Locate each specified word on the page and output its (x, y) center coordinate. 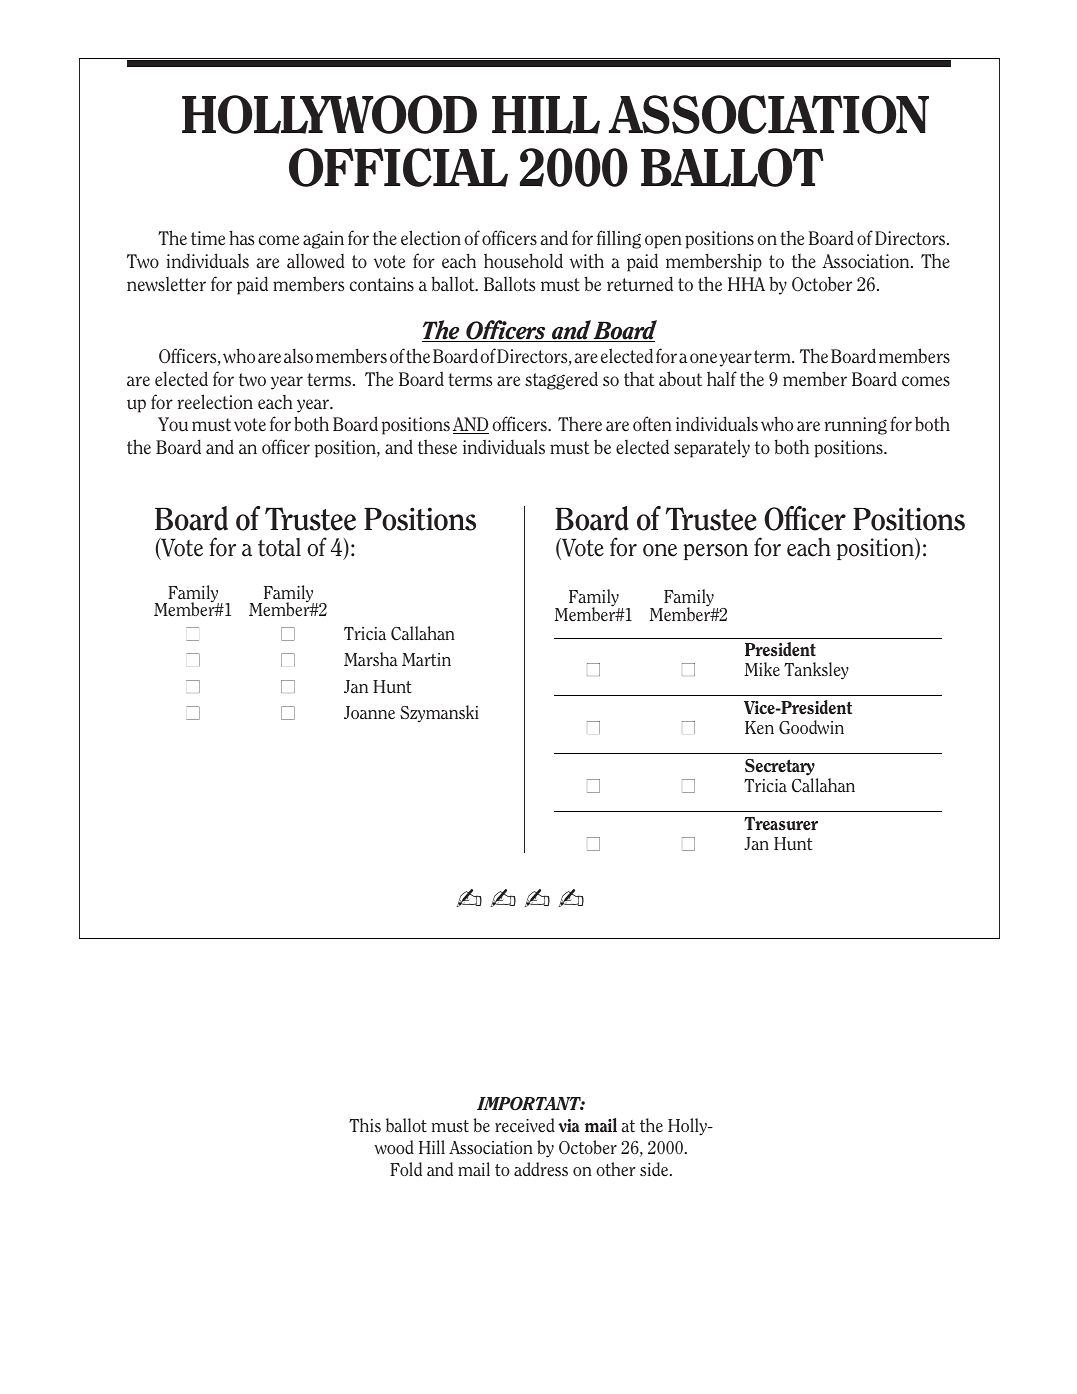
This (365, 1125)
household (523, 261)
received (525, 1125)
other (616, 1169)
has (241, 238)
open (663, 242)
